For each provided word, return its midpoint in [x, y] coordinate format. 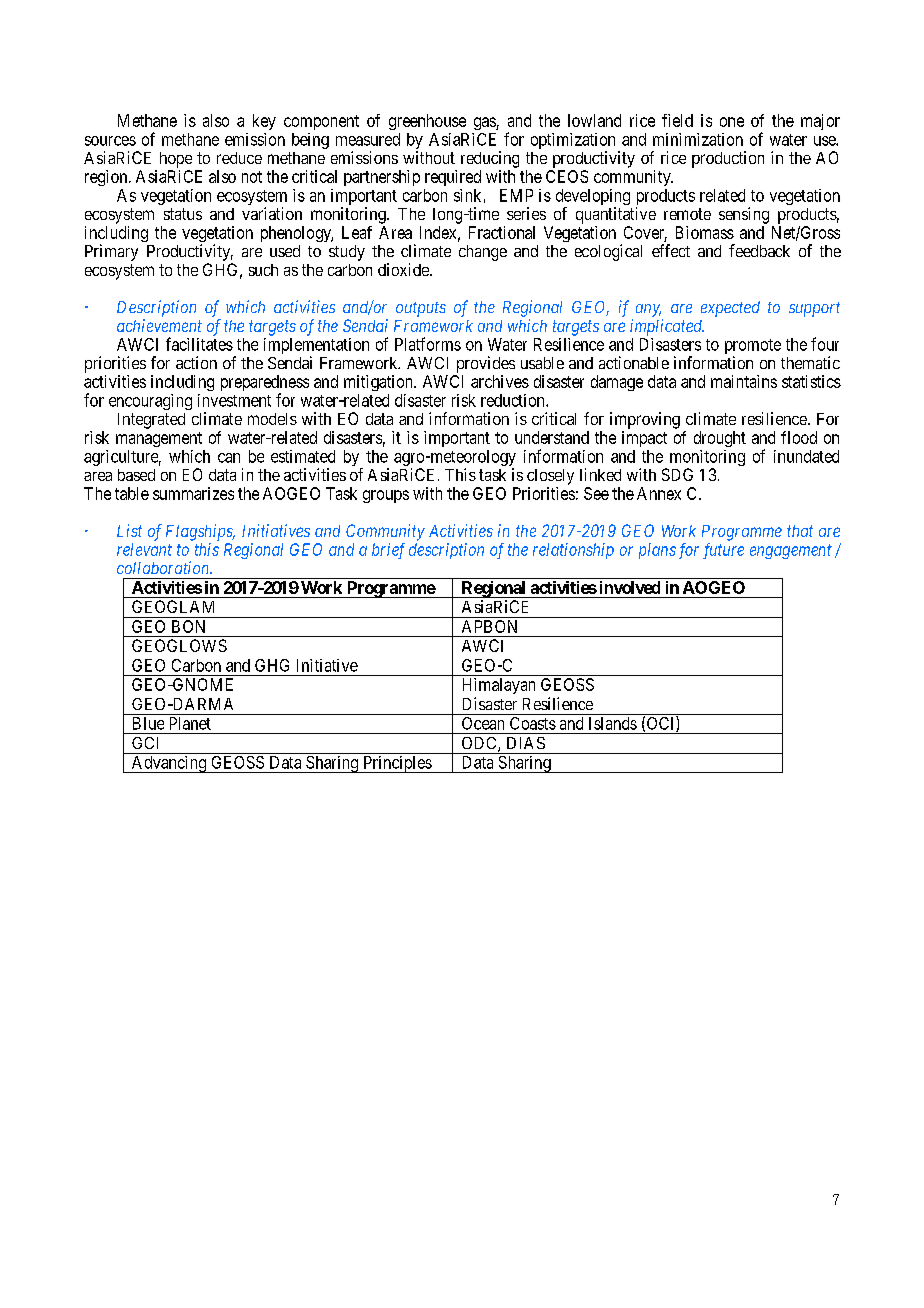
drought [720, 439]
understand [552, 437]
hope [176, 160]
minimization [698, 139]
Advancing [169, 764]
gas [485, 123]
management [159, 439]
